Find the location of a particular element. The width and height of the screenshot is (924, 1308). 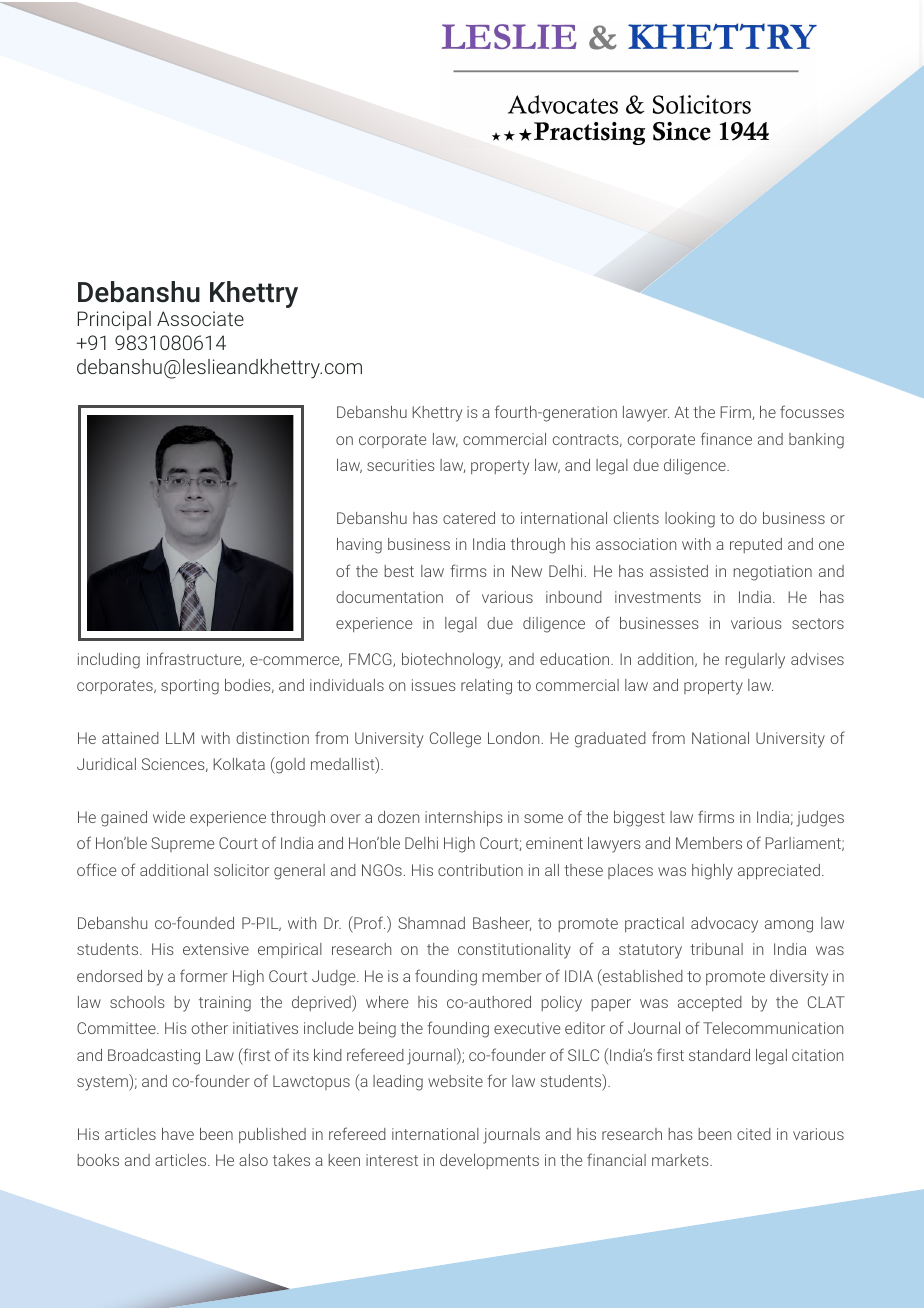

developments is located at coordinates (489, 1161).
